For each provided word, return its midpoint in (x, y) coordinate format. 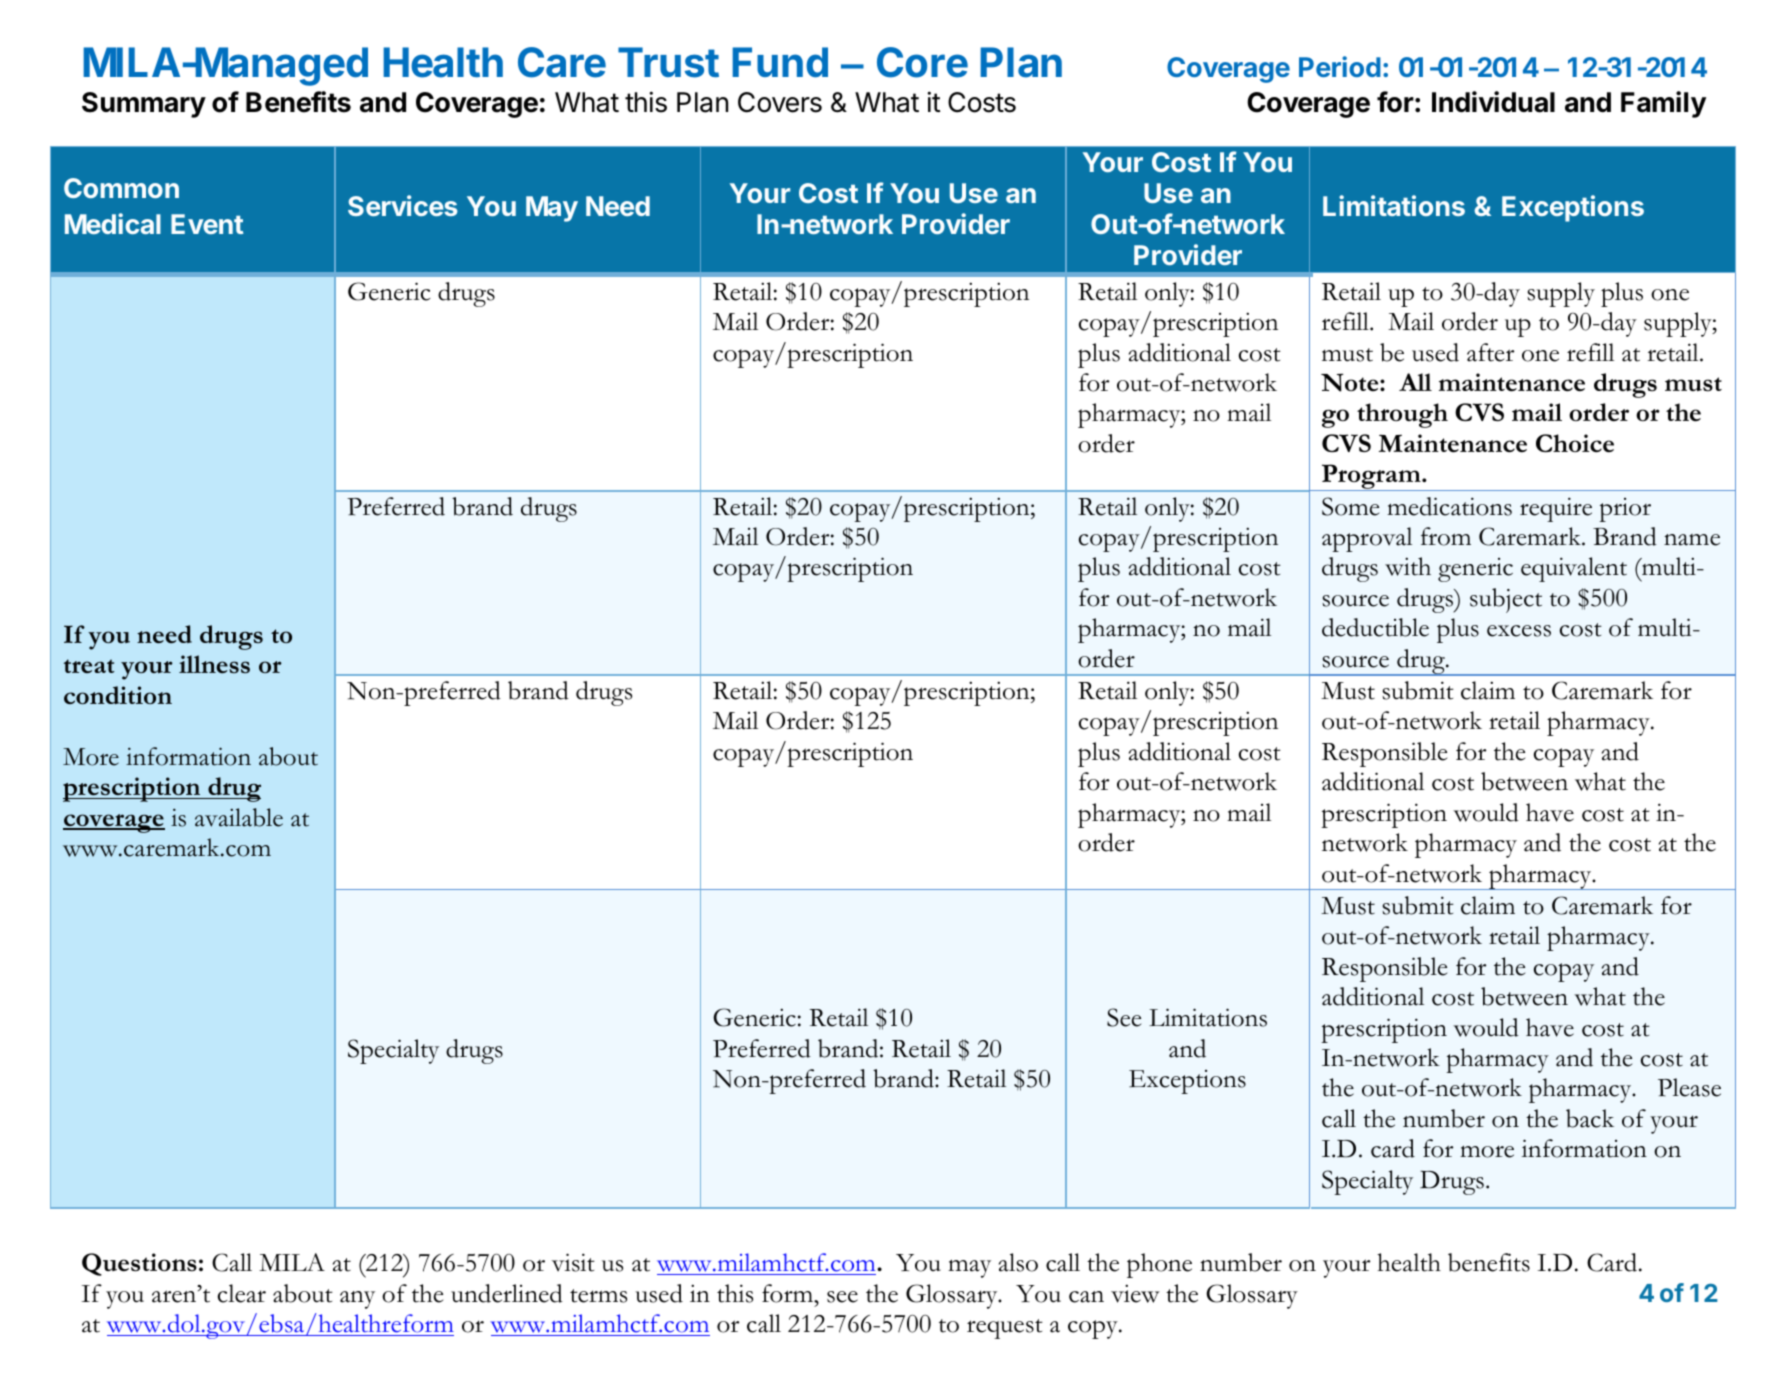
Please (1689, 1087)
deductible (1375, 627)
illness (214, 664)
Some (1350, 506)
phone (1159, 1265)
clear (242, 1293)
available (239, 817)
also (1018, 1262)
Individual (1493, 102)
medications (1449, 506)
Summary (144, 105)
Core (922, 62)
